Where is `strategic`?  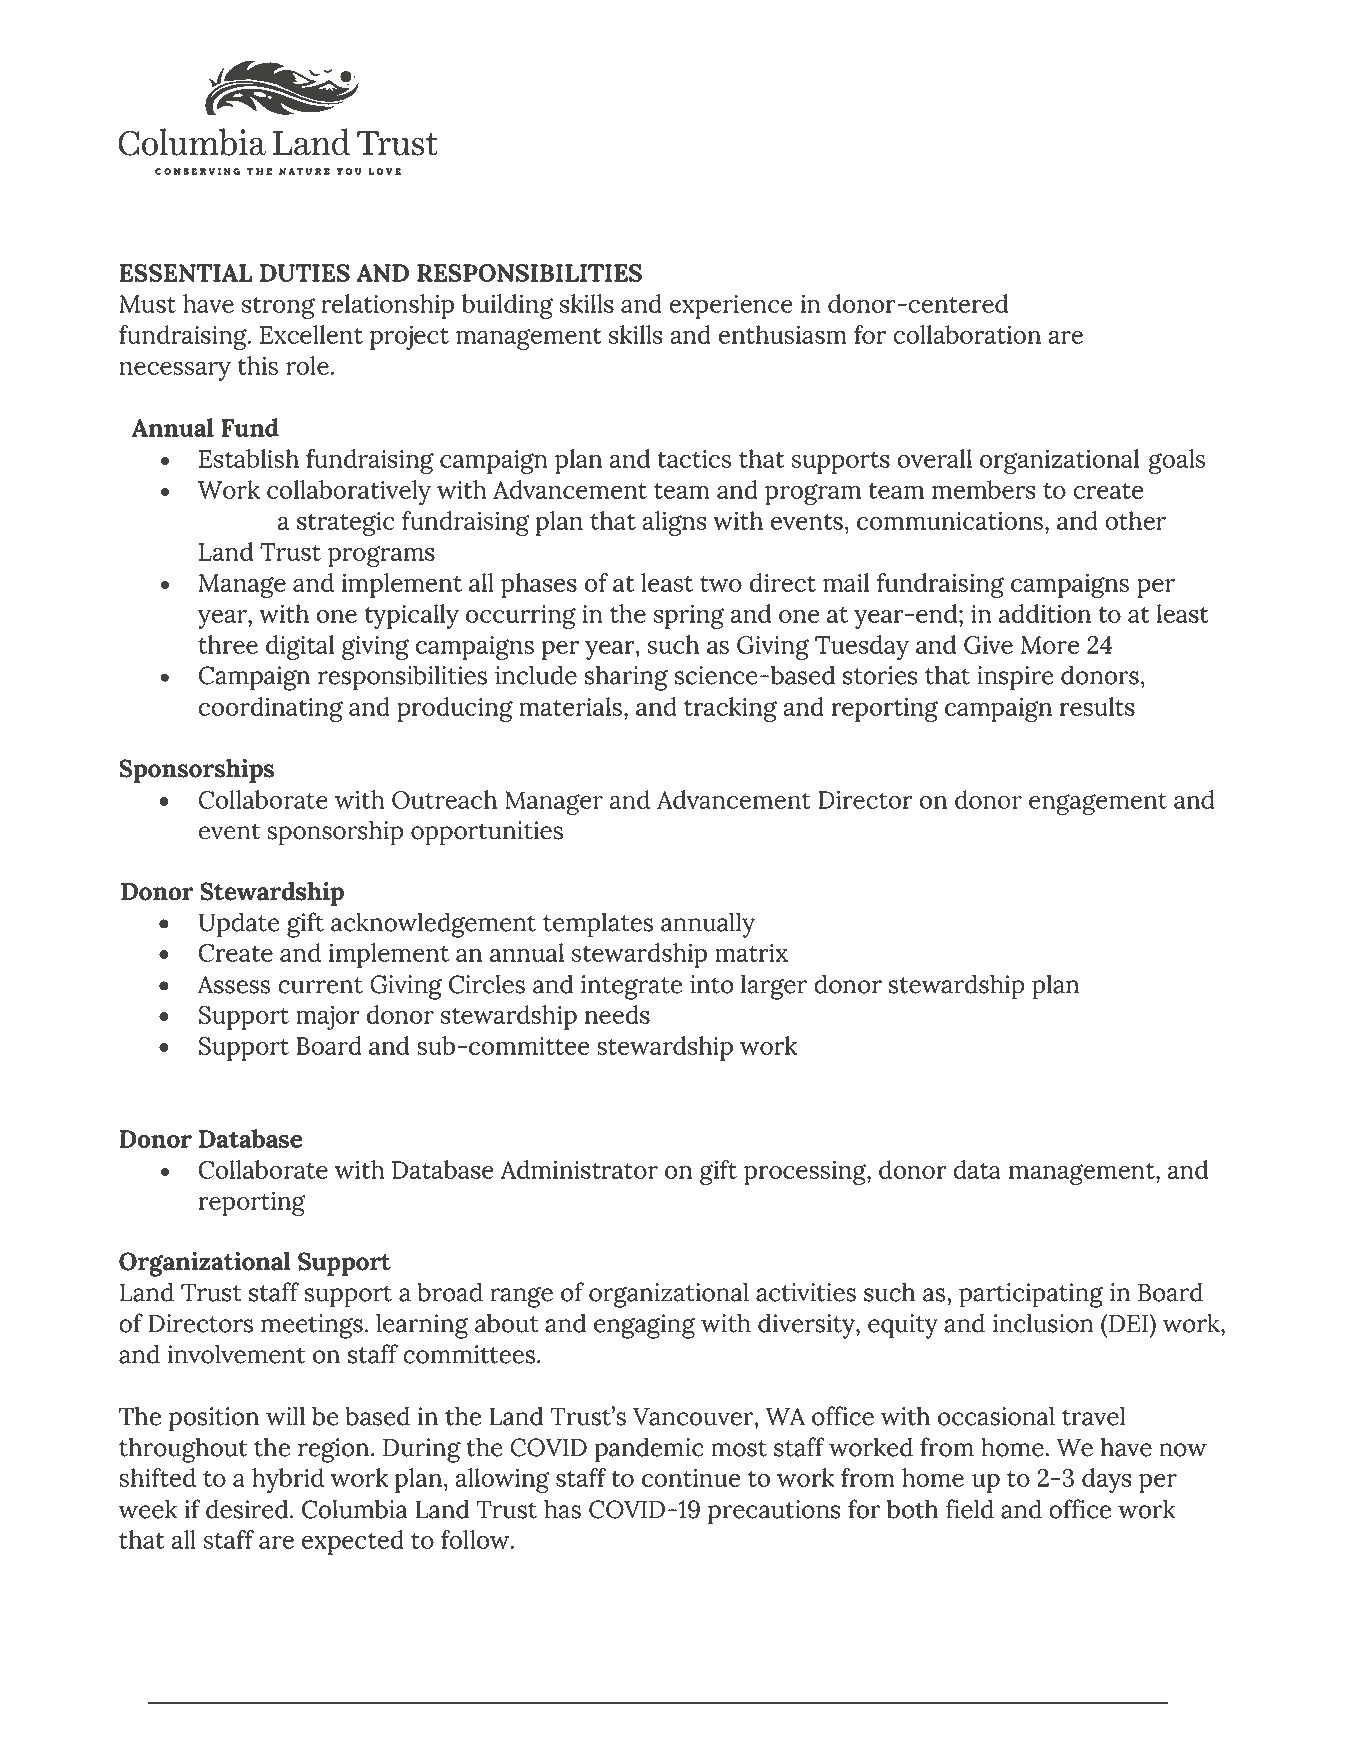
strategic is located at coordinates (346, 523).
